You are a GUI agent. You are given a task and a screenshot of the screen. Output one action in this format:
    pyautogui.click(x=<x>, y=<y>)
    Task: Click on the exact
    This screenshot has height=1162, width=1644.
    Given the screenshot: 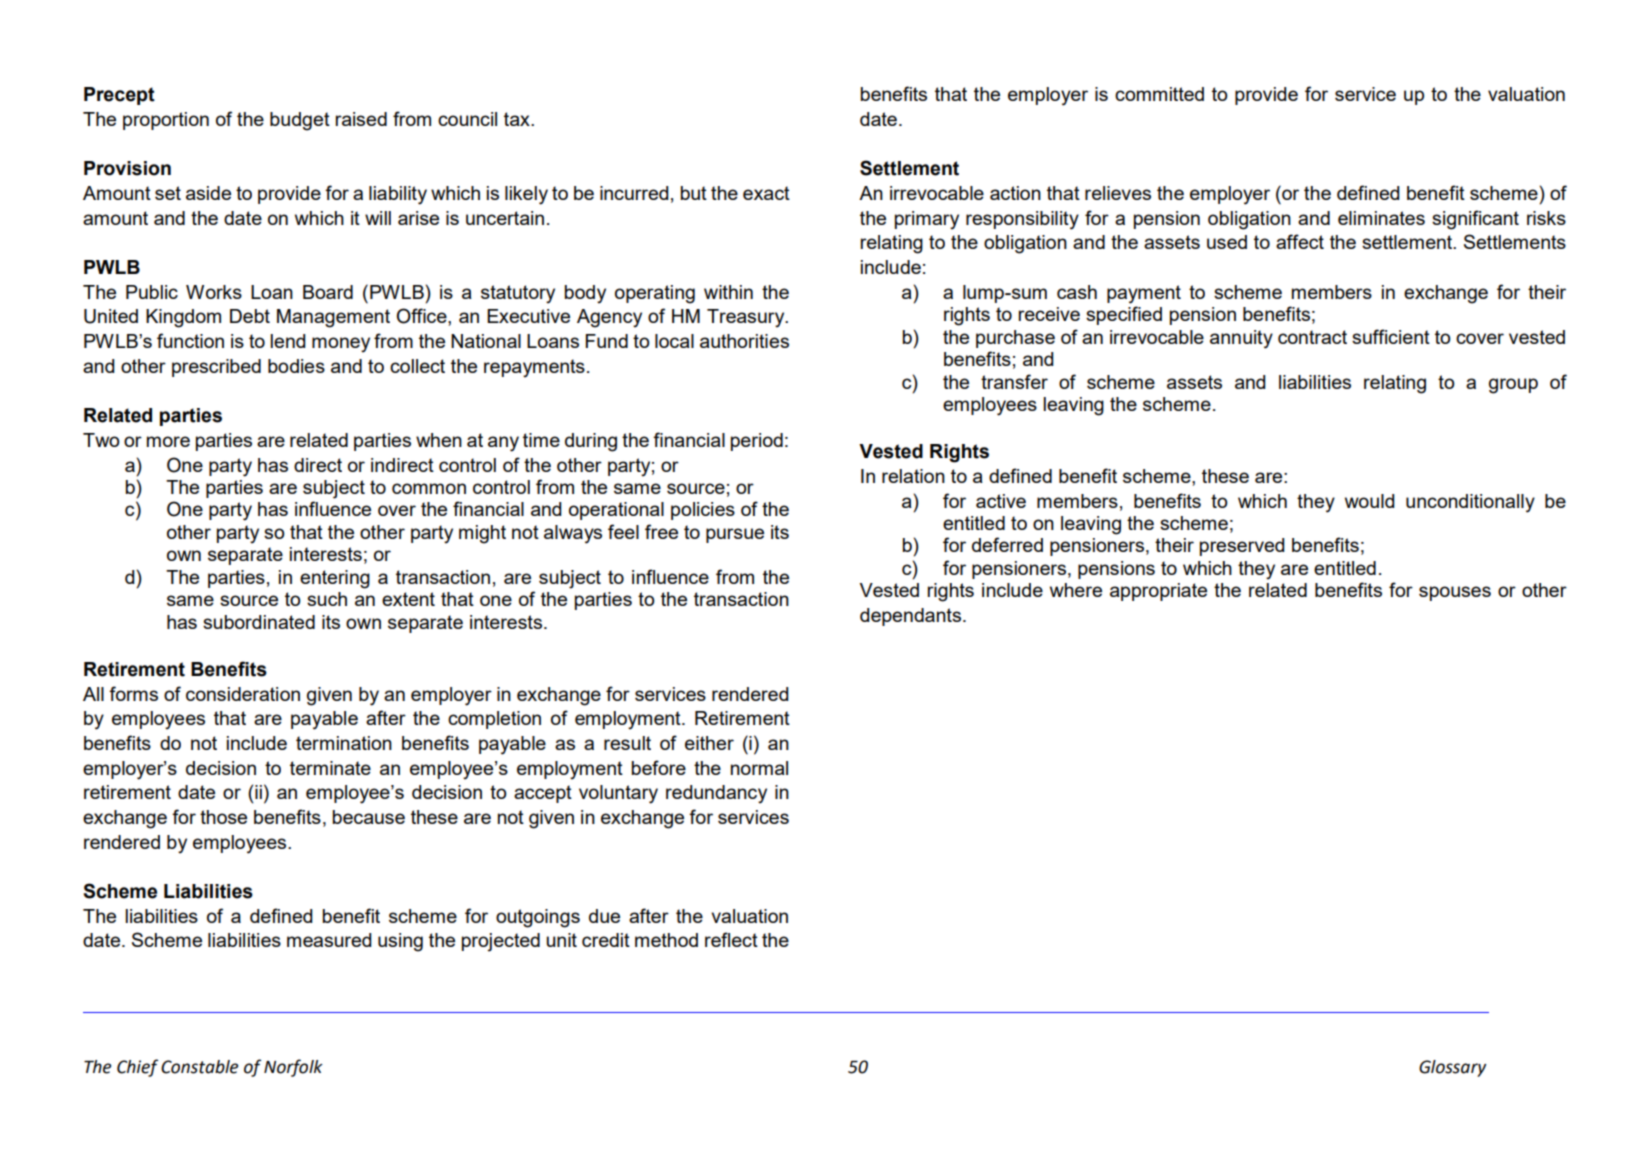 What is the action you would take?
    pyautogui.click(x=766, y=193)
